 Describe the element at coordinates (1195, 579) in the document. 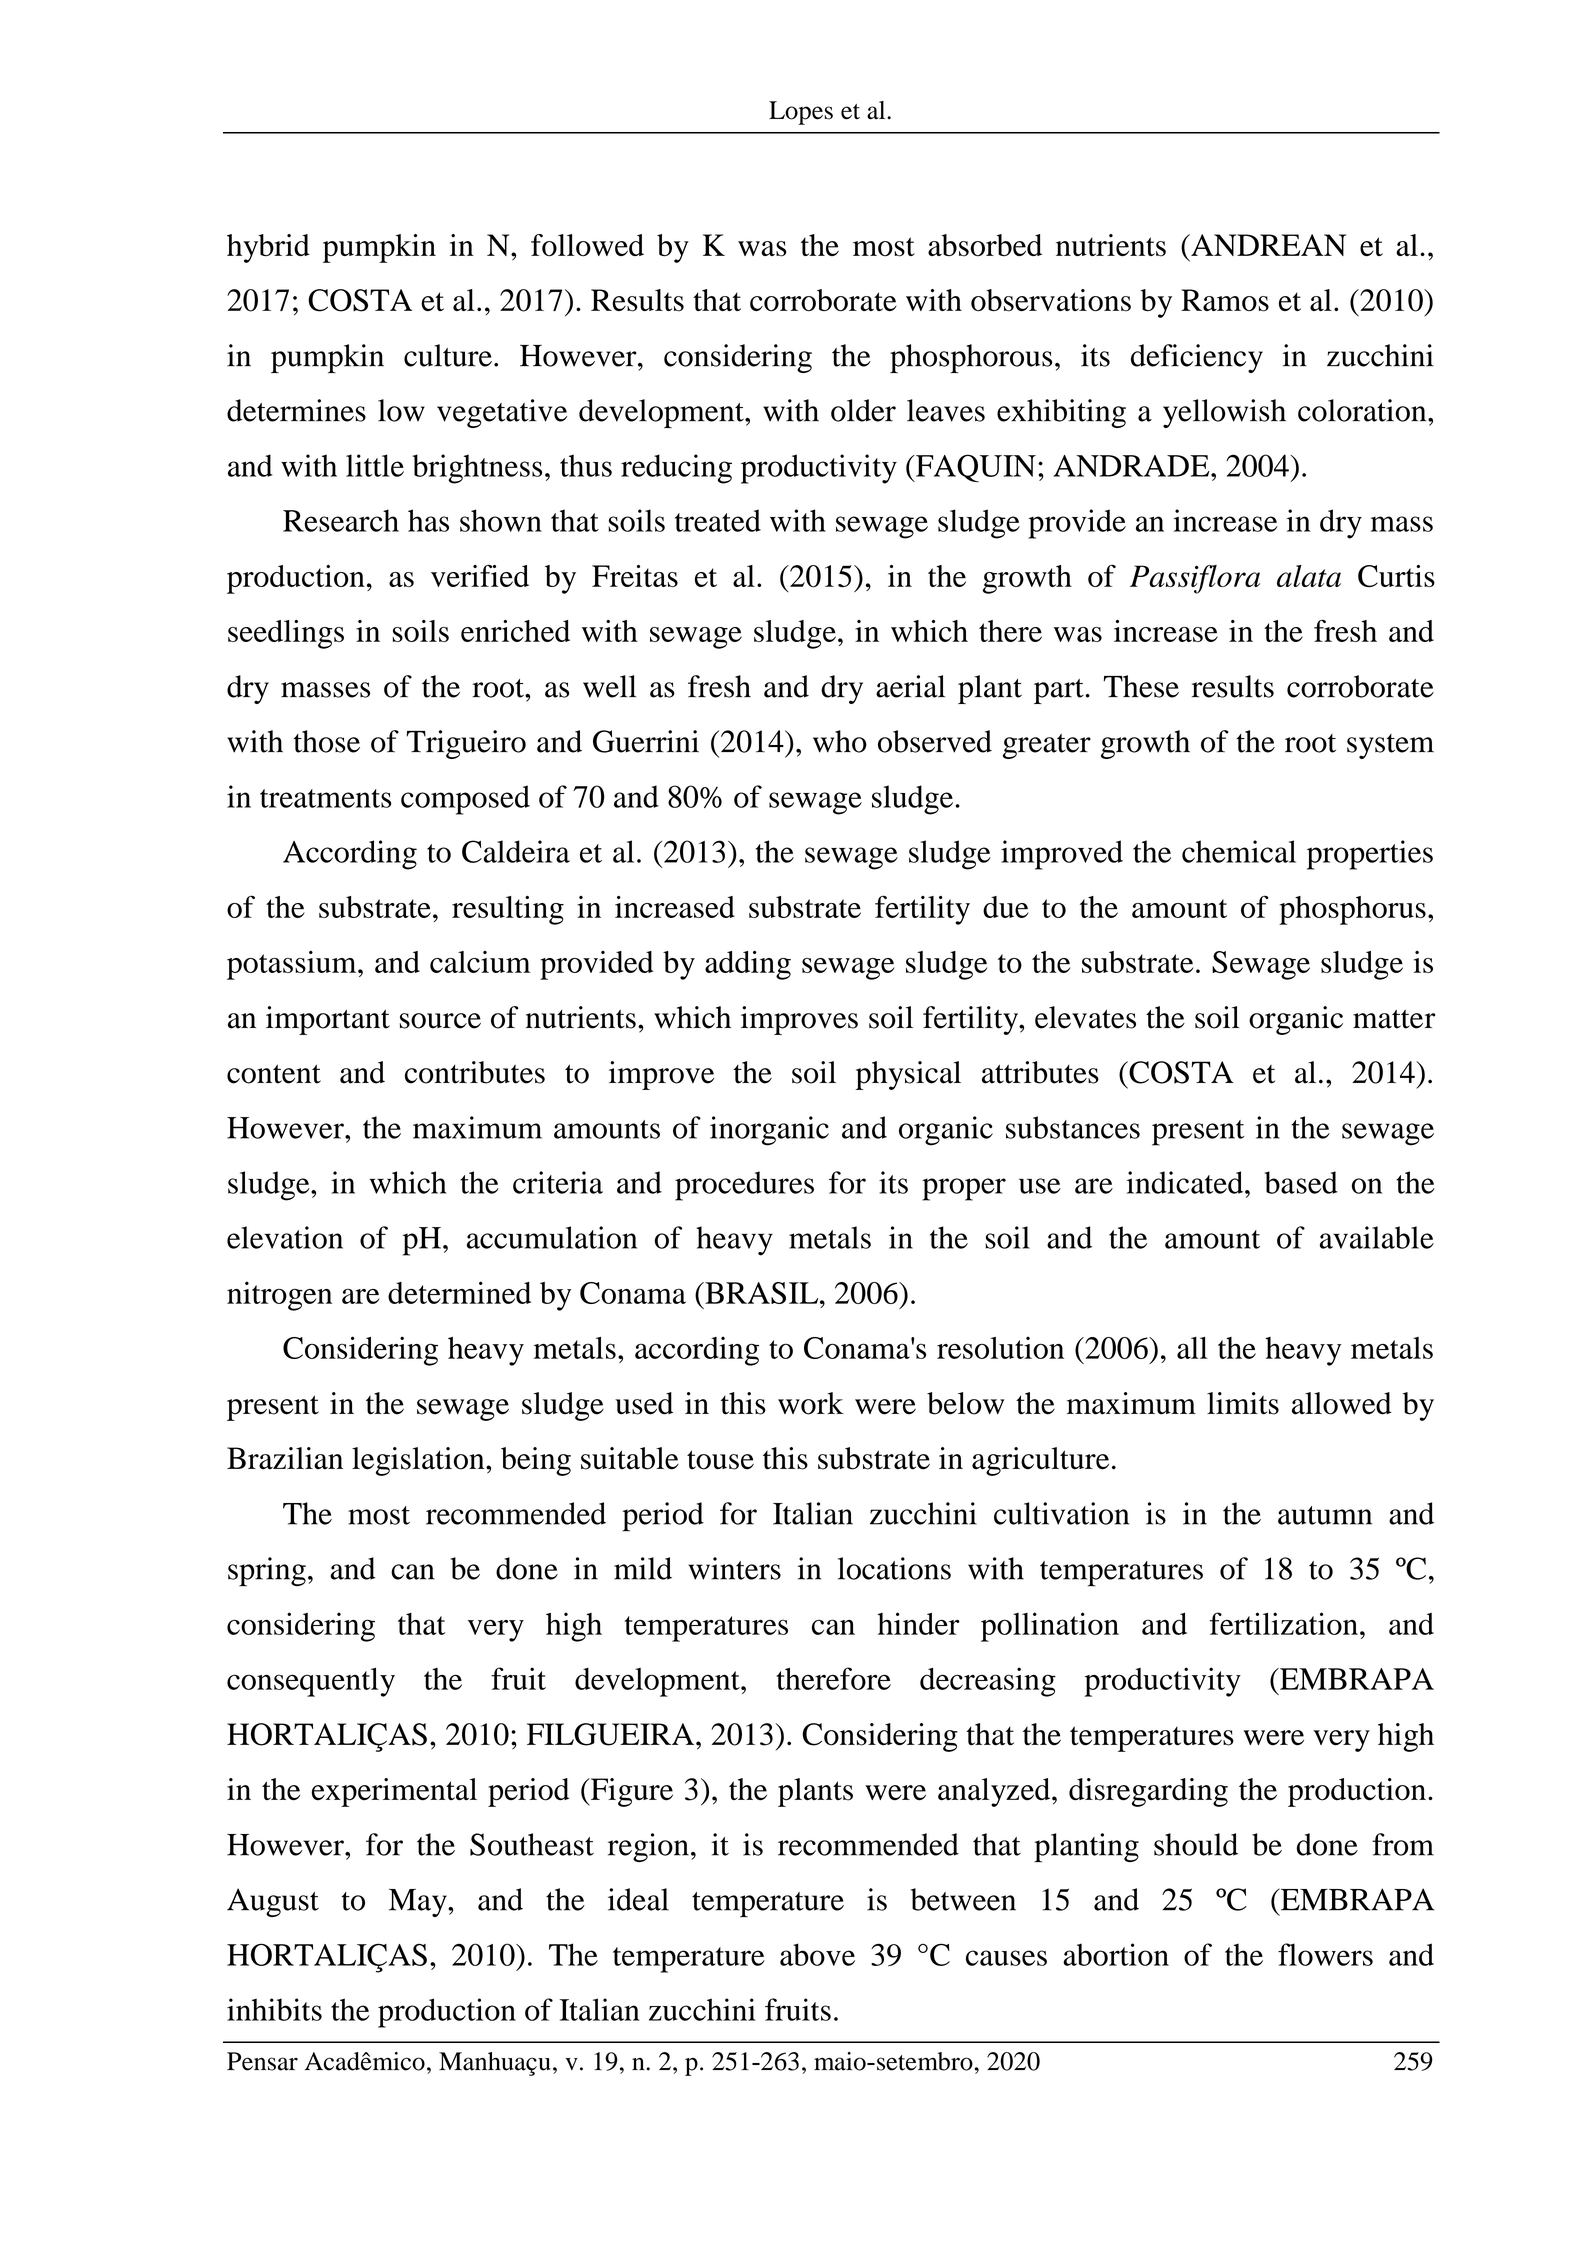

I see `Passiflora` at that location.
